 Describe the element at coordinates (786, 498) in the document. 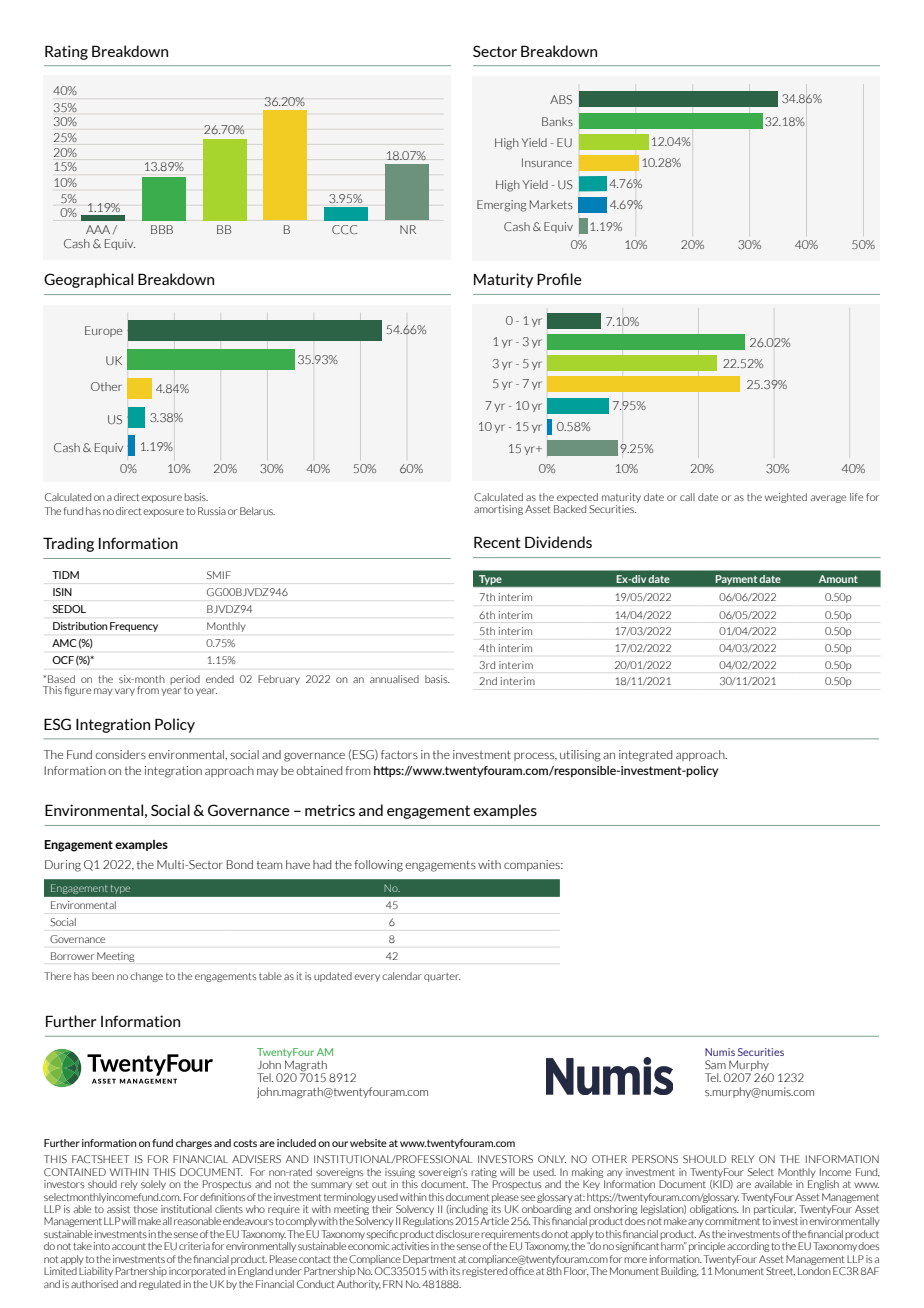

I see `weighted` at that location.
